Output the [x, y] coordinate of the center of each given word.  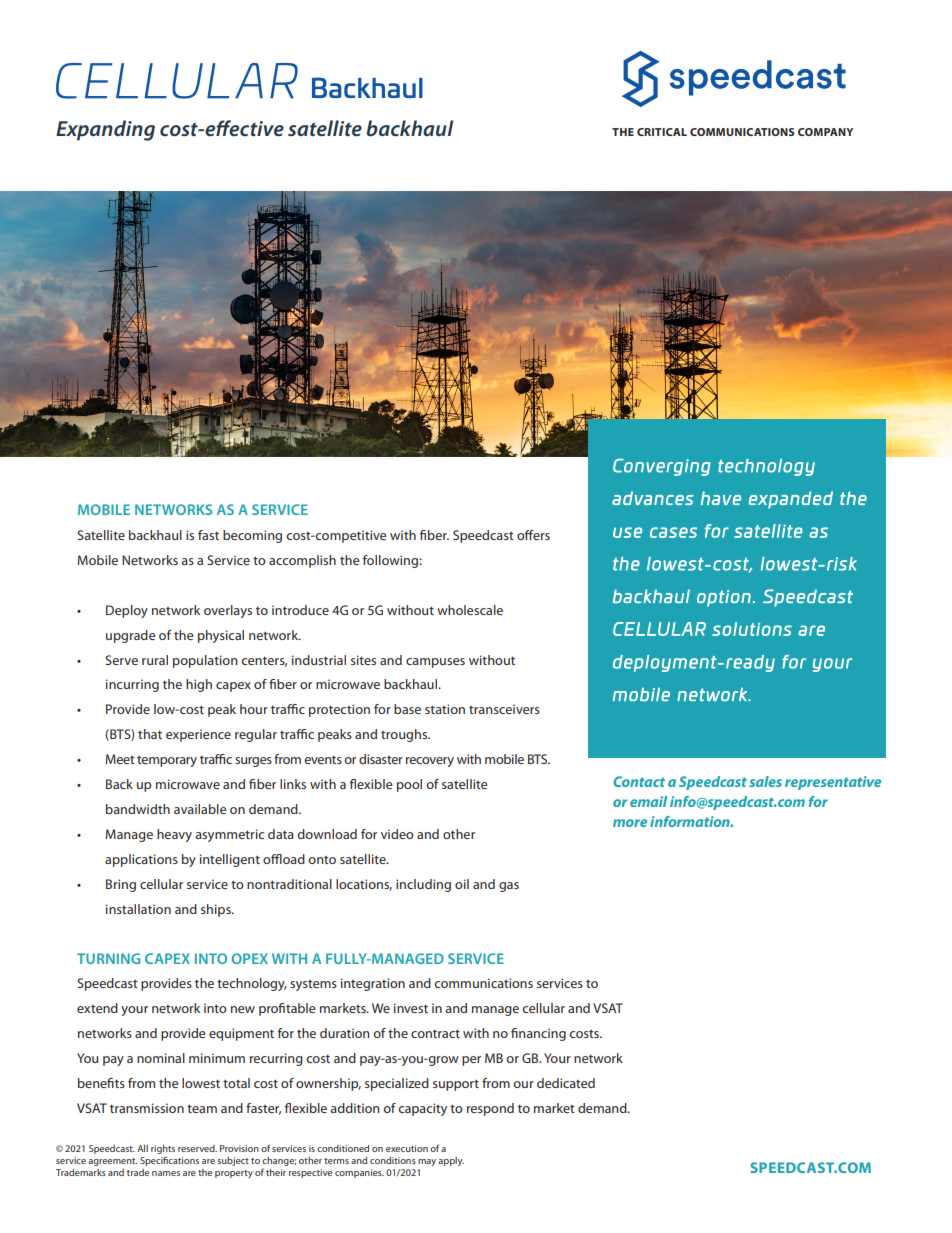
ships [217, 910]
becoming [252, 536]
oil [462, 884]
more [630, 823]
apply [451, 1161]
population [205, 661]
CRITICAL [662, 132]
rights [163, 1149]
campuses [435, 663]
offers [533, 535]
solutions [752, 629]
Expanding [105, 130]
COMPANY [825, 132]
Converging [662, 467]
